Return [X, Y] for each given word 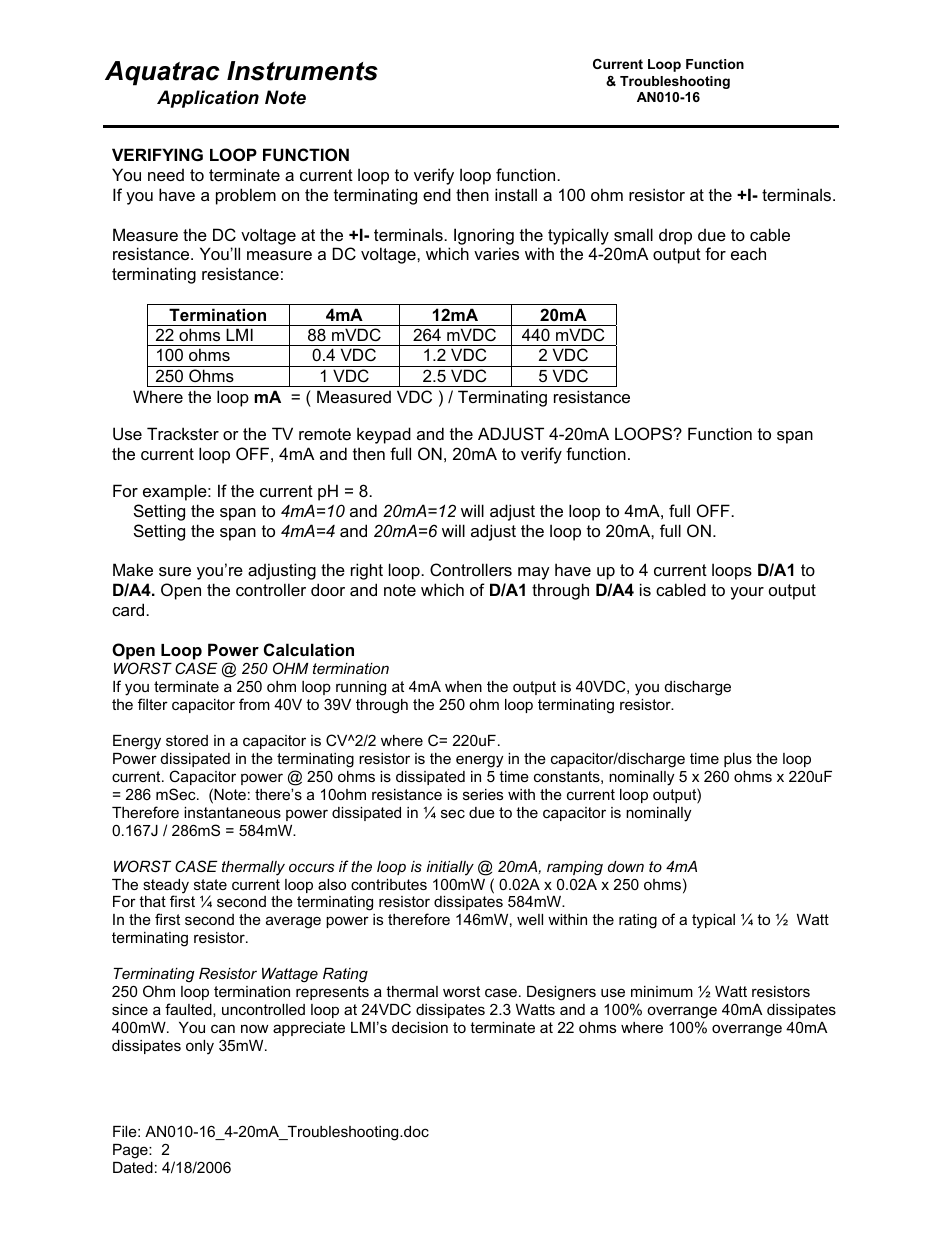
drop [675, 237]
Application [208, 99]
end [437, 194]
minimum [662, 991]
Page [131, 1151]
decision [420, 1027]
